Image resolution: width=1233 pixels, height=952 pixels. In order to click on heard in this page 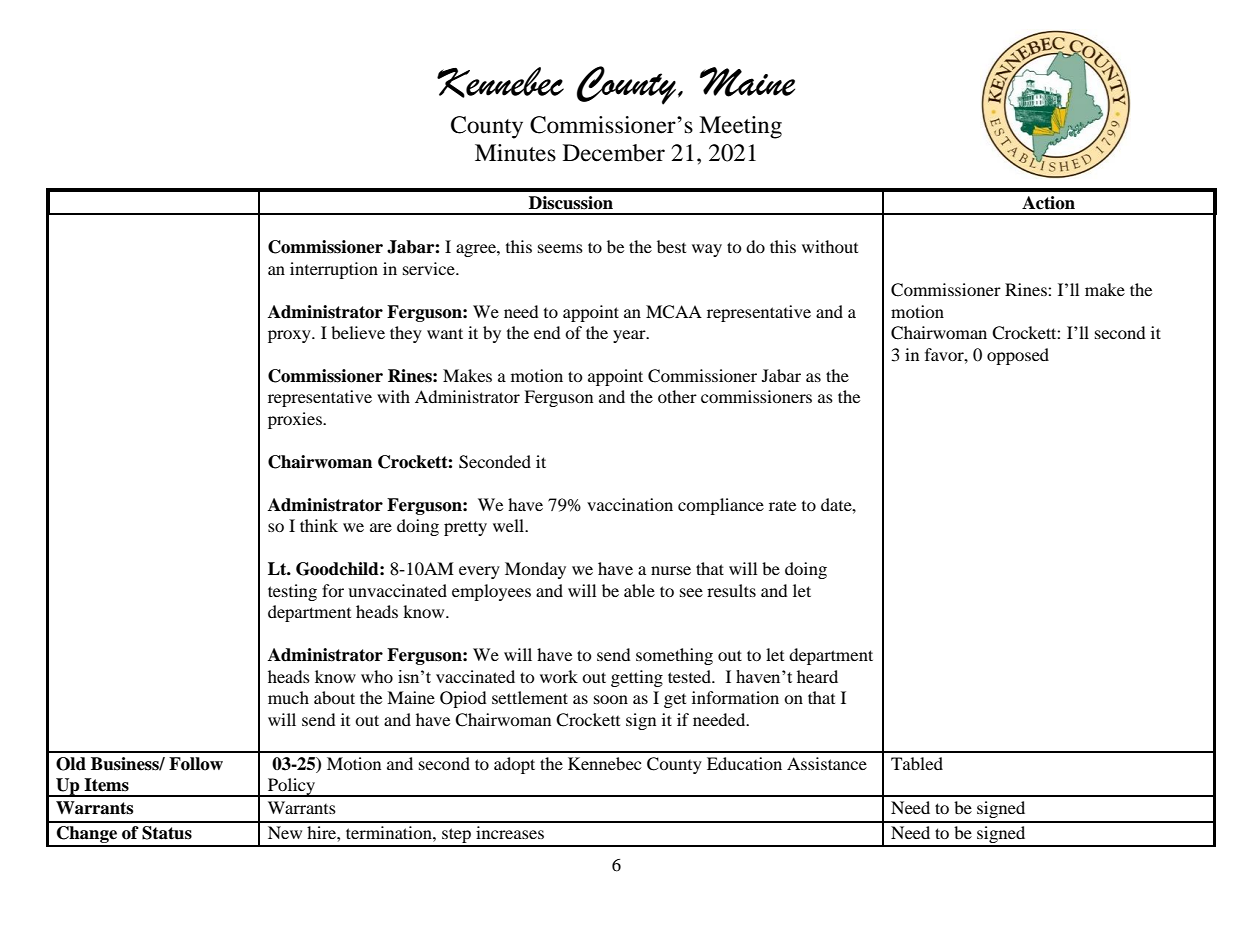, I will do `click(817, 676)`.
